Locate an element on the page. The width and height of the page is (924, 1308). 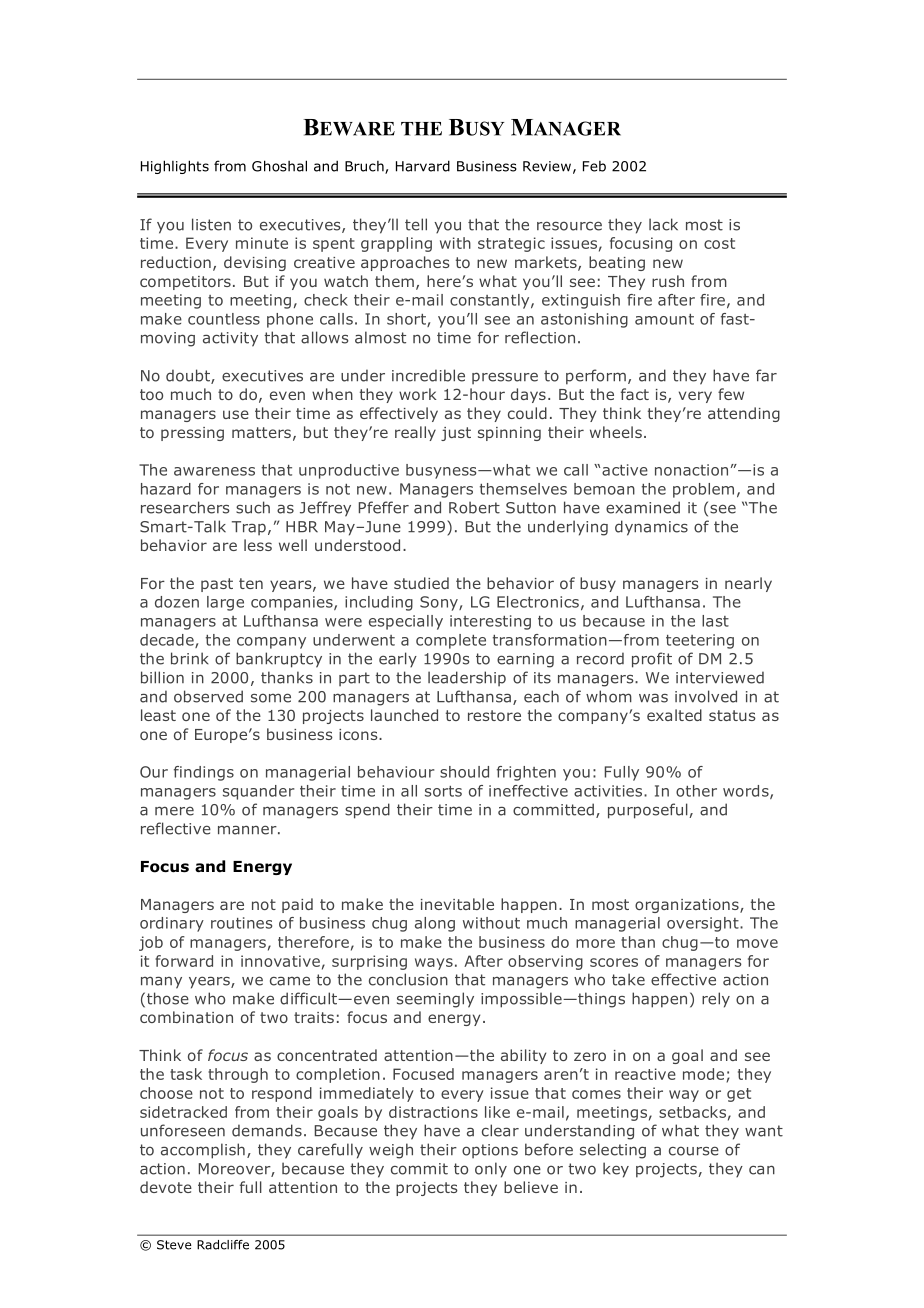
organizations is located at coordinates (688, 906).
